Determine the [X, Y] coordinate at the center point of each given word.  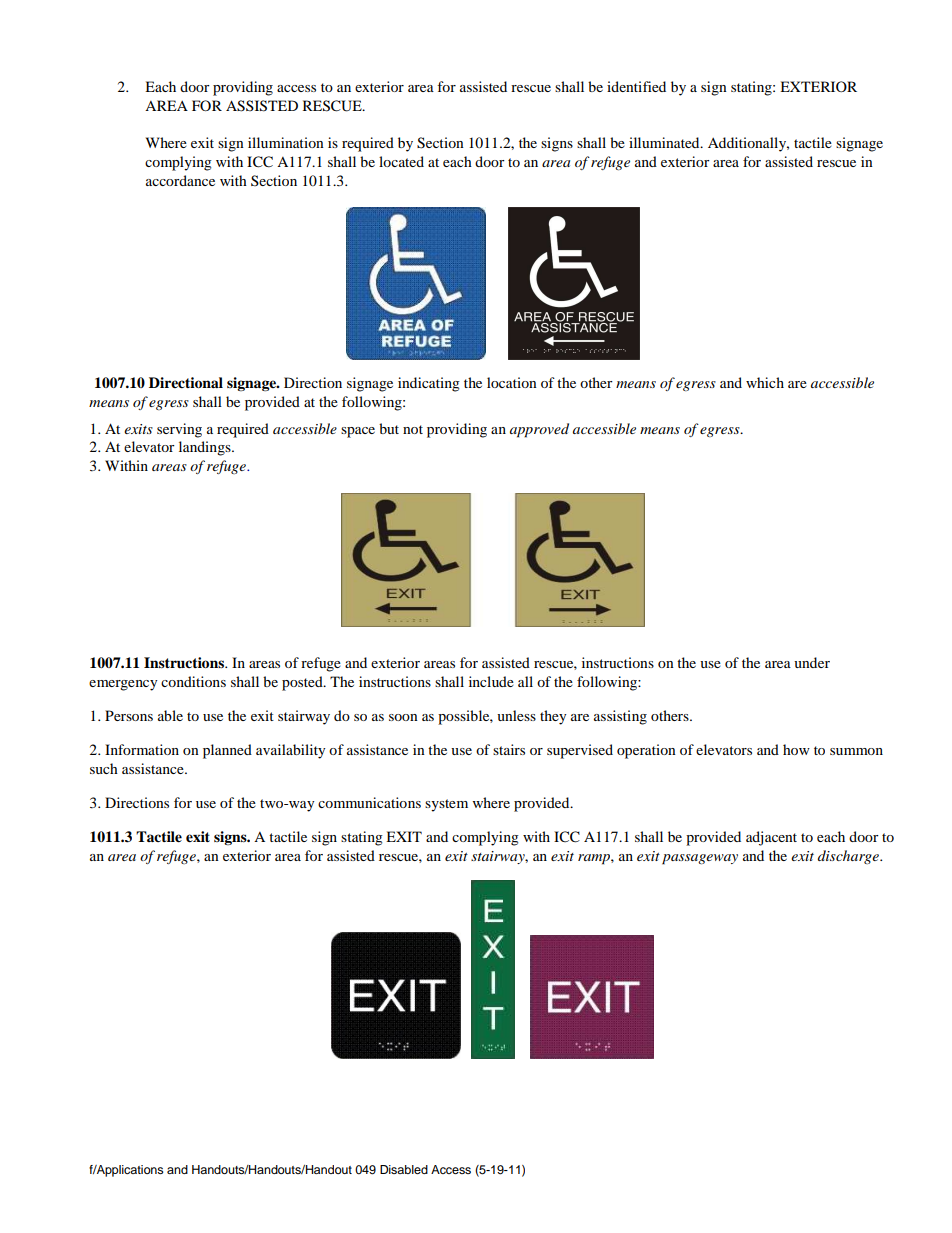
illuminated [665, 142]
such [104, 768]
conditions [193, 681]
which [765, 382]
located [401, 161]
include [491, 681]
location [512, 382]
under [812, 662]
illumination [286, 142]
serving [179, 430]
